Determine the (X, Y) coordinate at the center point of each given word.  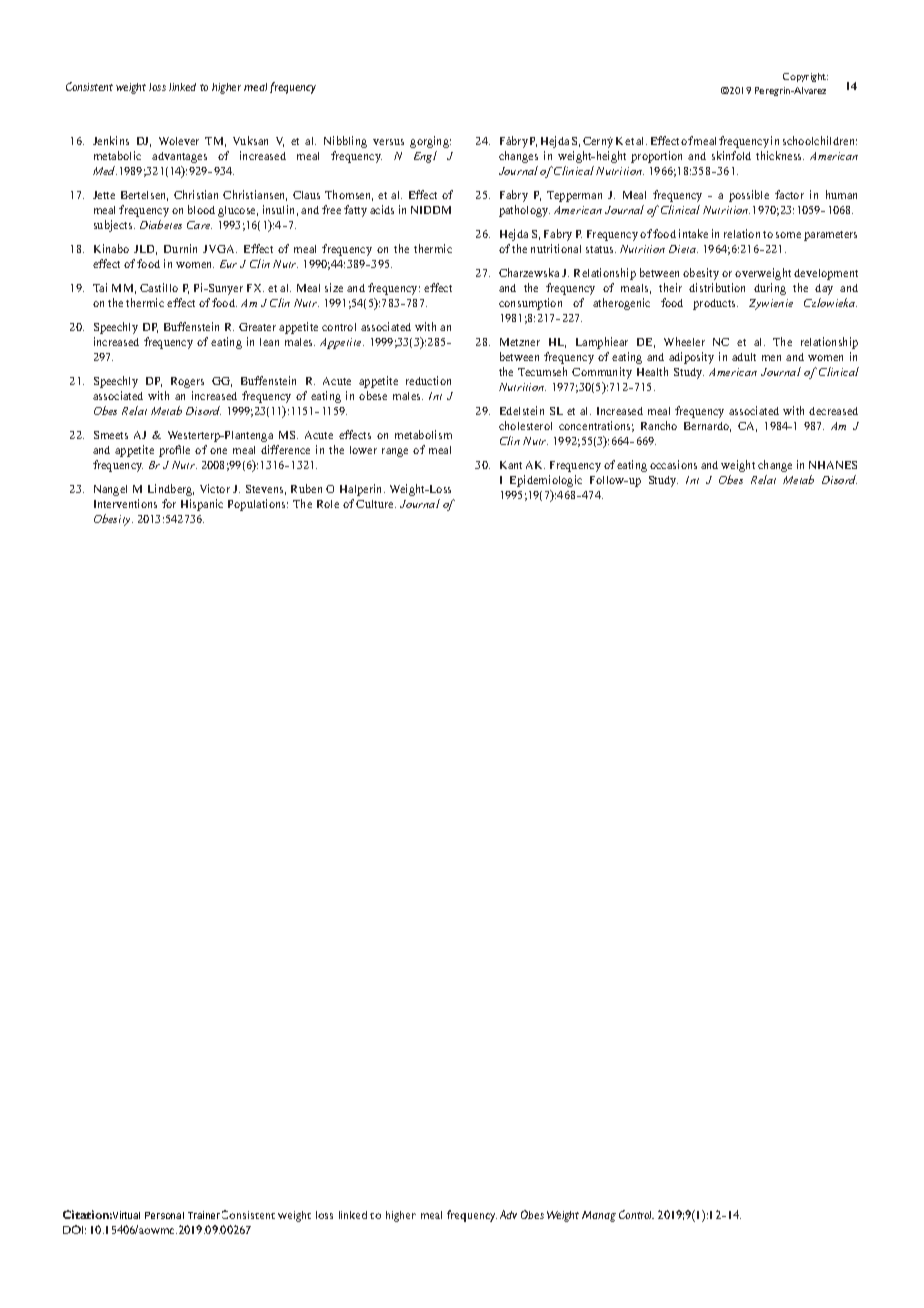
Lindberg (171, 490)
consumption (530, 304)
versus (388, 142)
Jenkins (111, 140)
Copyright (805, 77)
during (770, 289)
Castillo (159, 287)
